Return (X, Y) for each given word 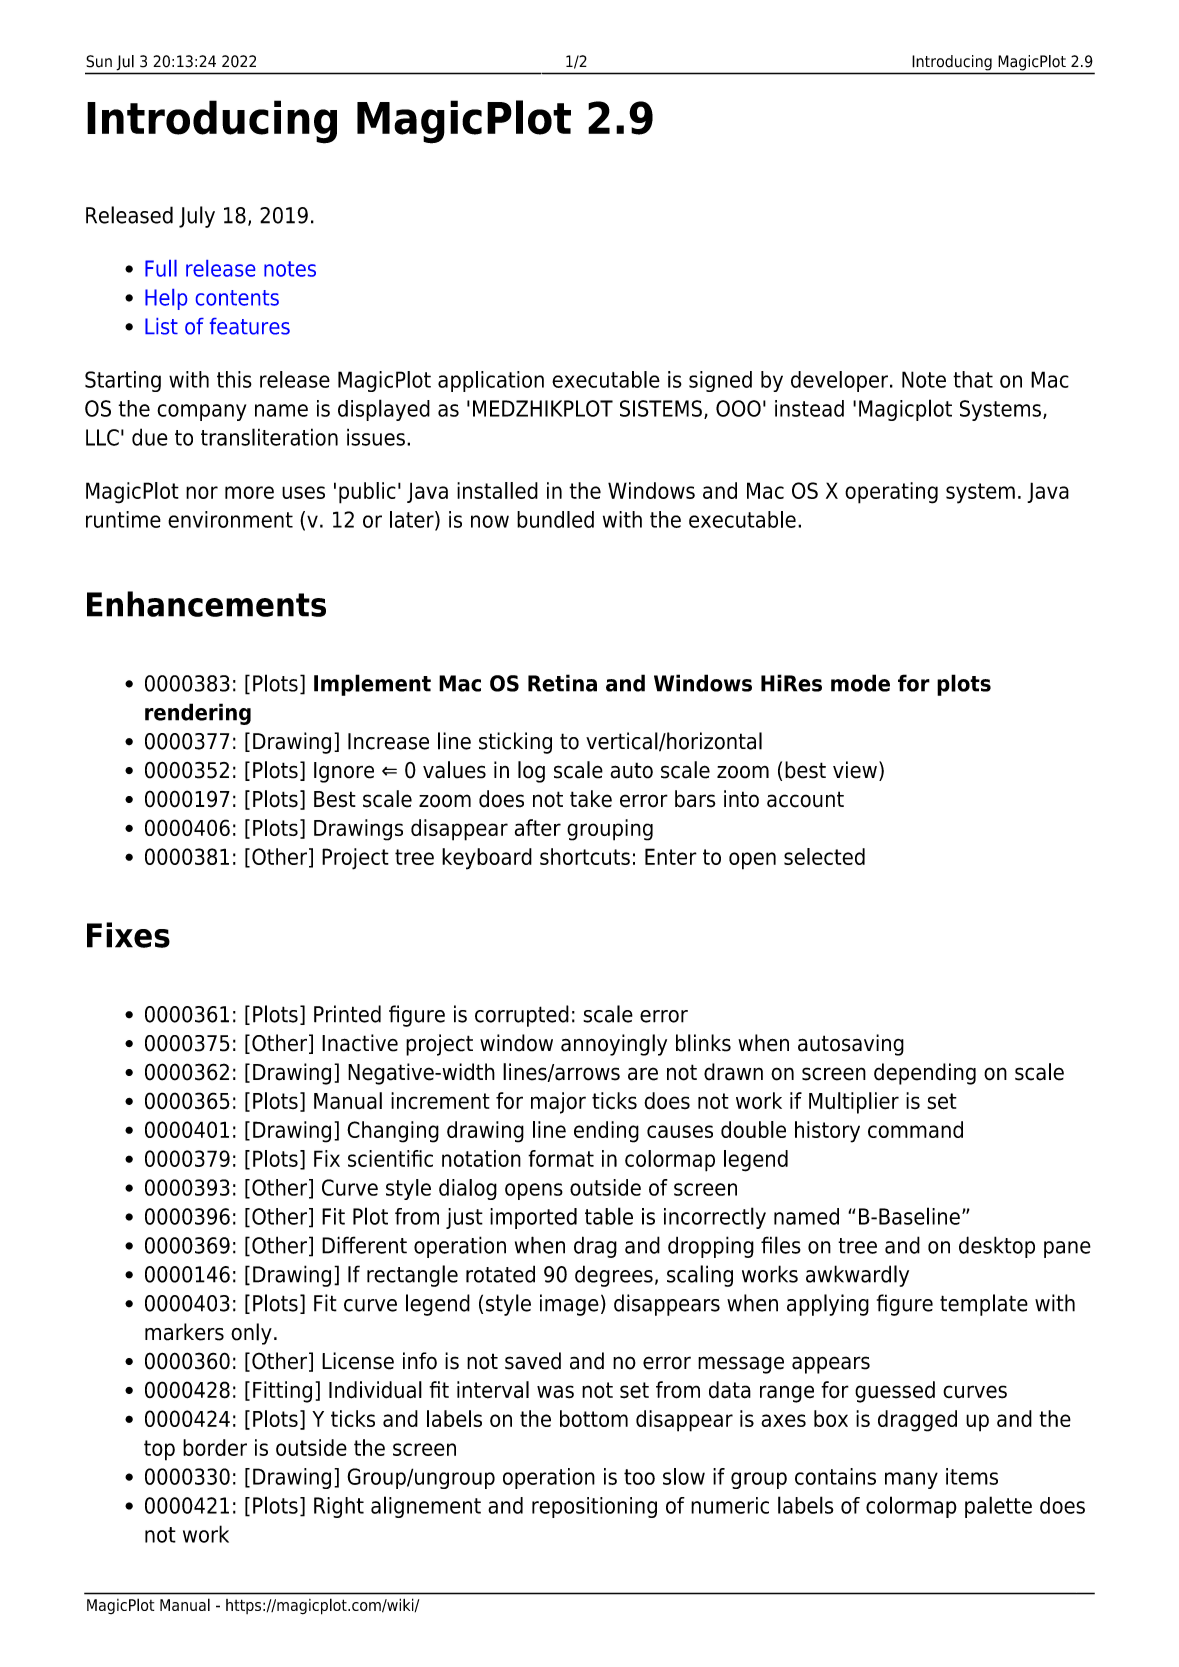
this (234, 379)
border (215, 1447)
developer (841, 381)
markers (184, 1332)
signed (720, 381)
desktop (997, 1247)
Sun (99, 61)
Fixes (128, 935)
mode (860, 683)
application (491, 381)
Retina (562, 683)
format (561, 1158)
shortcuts (585, 856)
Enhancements (206, 604)
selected (824, 856)
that (973, 379)
